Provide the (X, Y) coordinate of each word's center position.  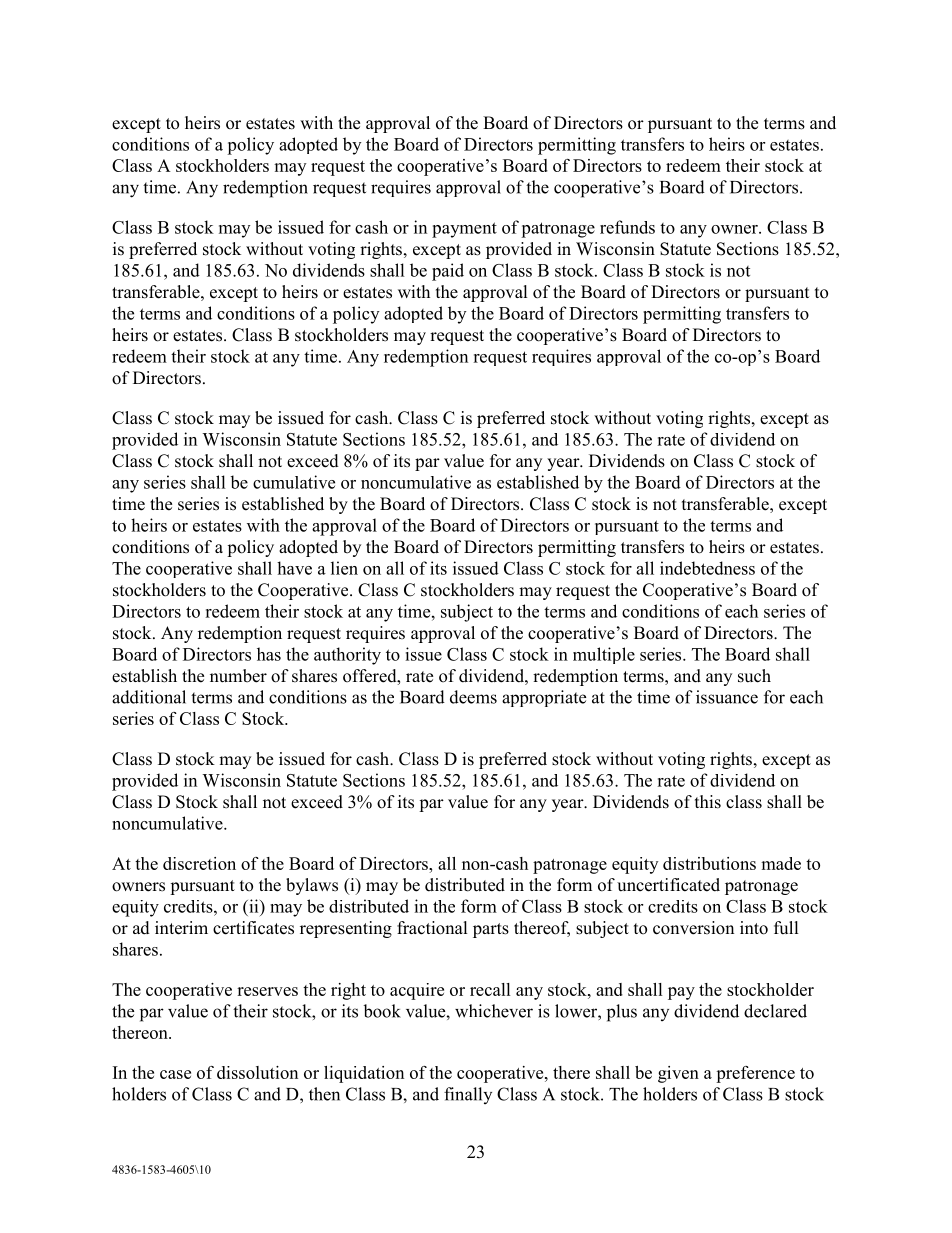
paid (448, 272)
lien (344, 568)
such (754, 676)
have (294, 568)
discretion (199, 863)
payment (464, 230)
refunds (627, 227)
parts (491, 930)
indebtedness (707, 568)
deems (473, 697)
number (238, 676)
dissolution (257, 1072)
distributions (709, 863)
